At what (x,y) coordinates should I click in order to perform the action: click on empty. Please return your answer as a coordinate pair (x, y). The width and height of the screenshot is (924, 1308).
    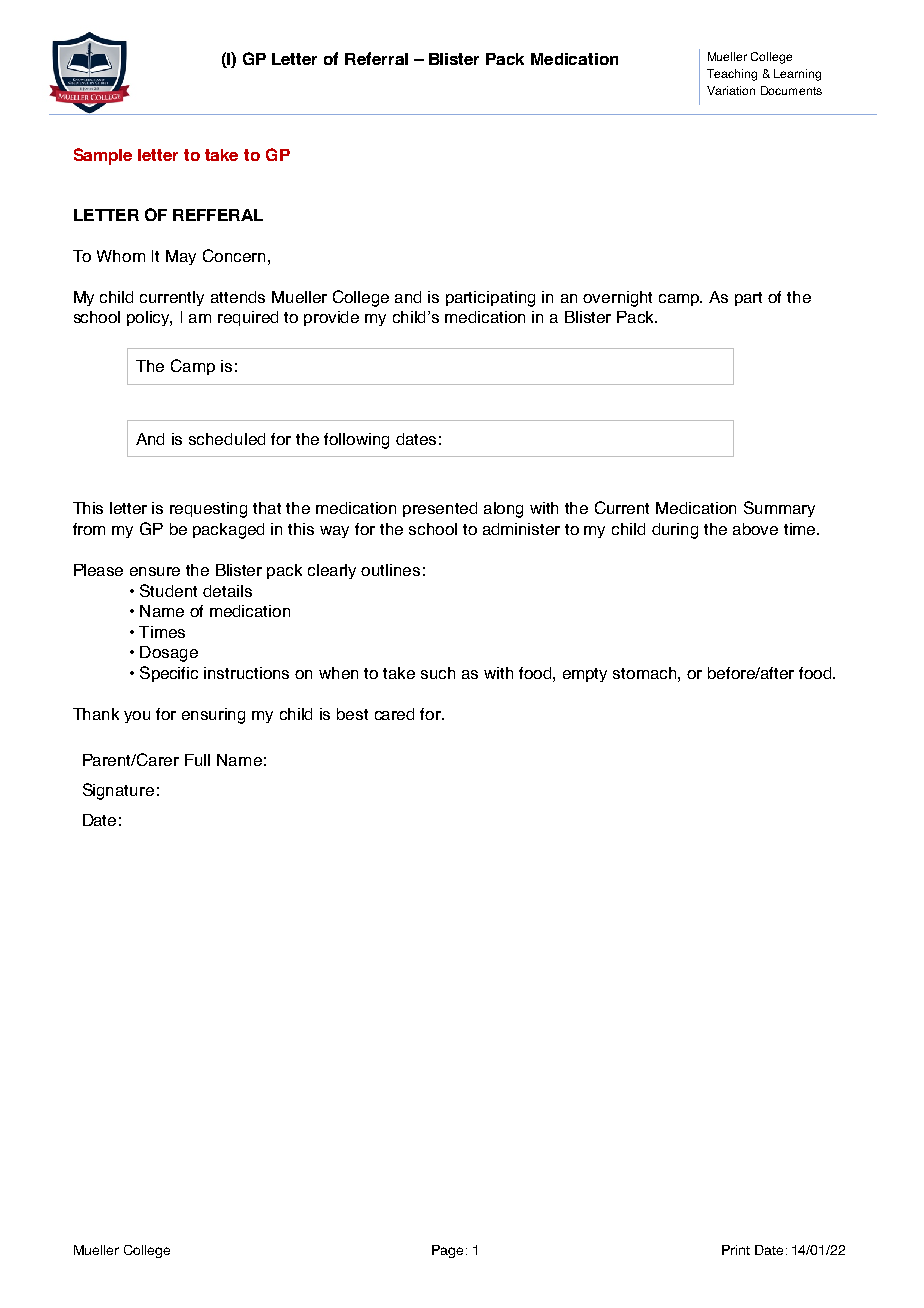
    Looking at the image, I should click on (585, 675).
